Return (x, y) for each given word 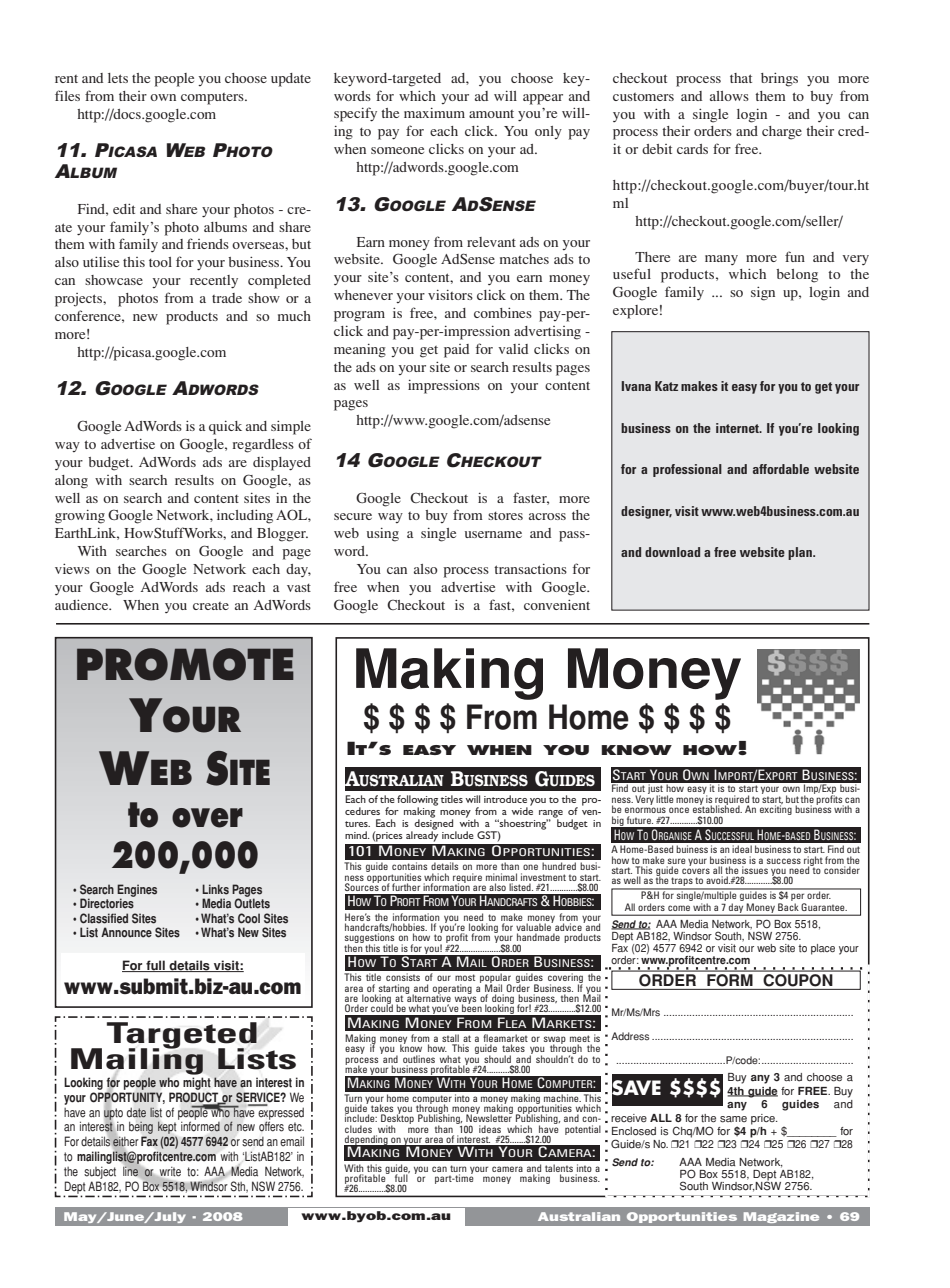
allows (729, 96)
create (211, 606)
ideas (490, 1129)
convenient (557, 605)
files (67, 95)
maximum (434, 113)
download (672, 552)
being (141, 1129)
